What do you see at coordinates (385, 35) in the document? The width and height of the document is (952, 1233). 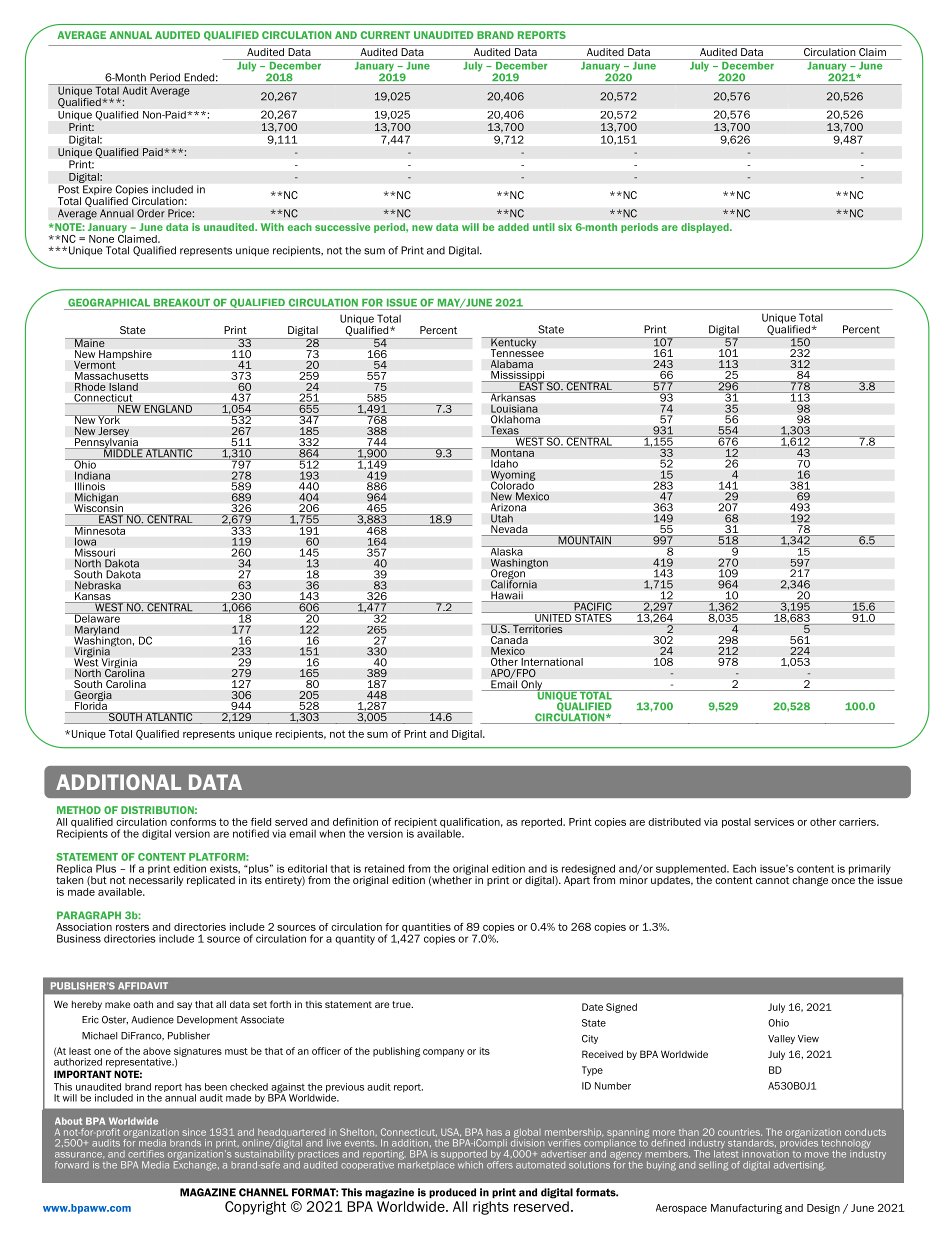 I see `CURRENT` at bounding box center [385, 35].
